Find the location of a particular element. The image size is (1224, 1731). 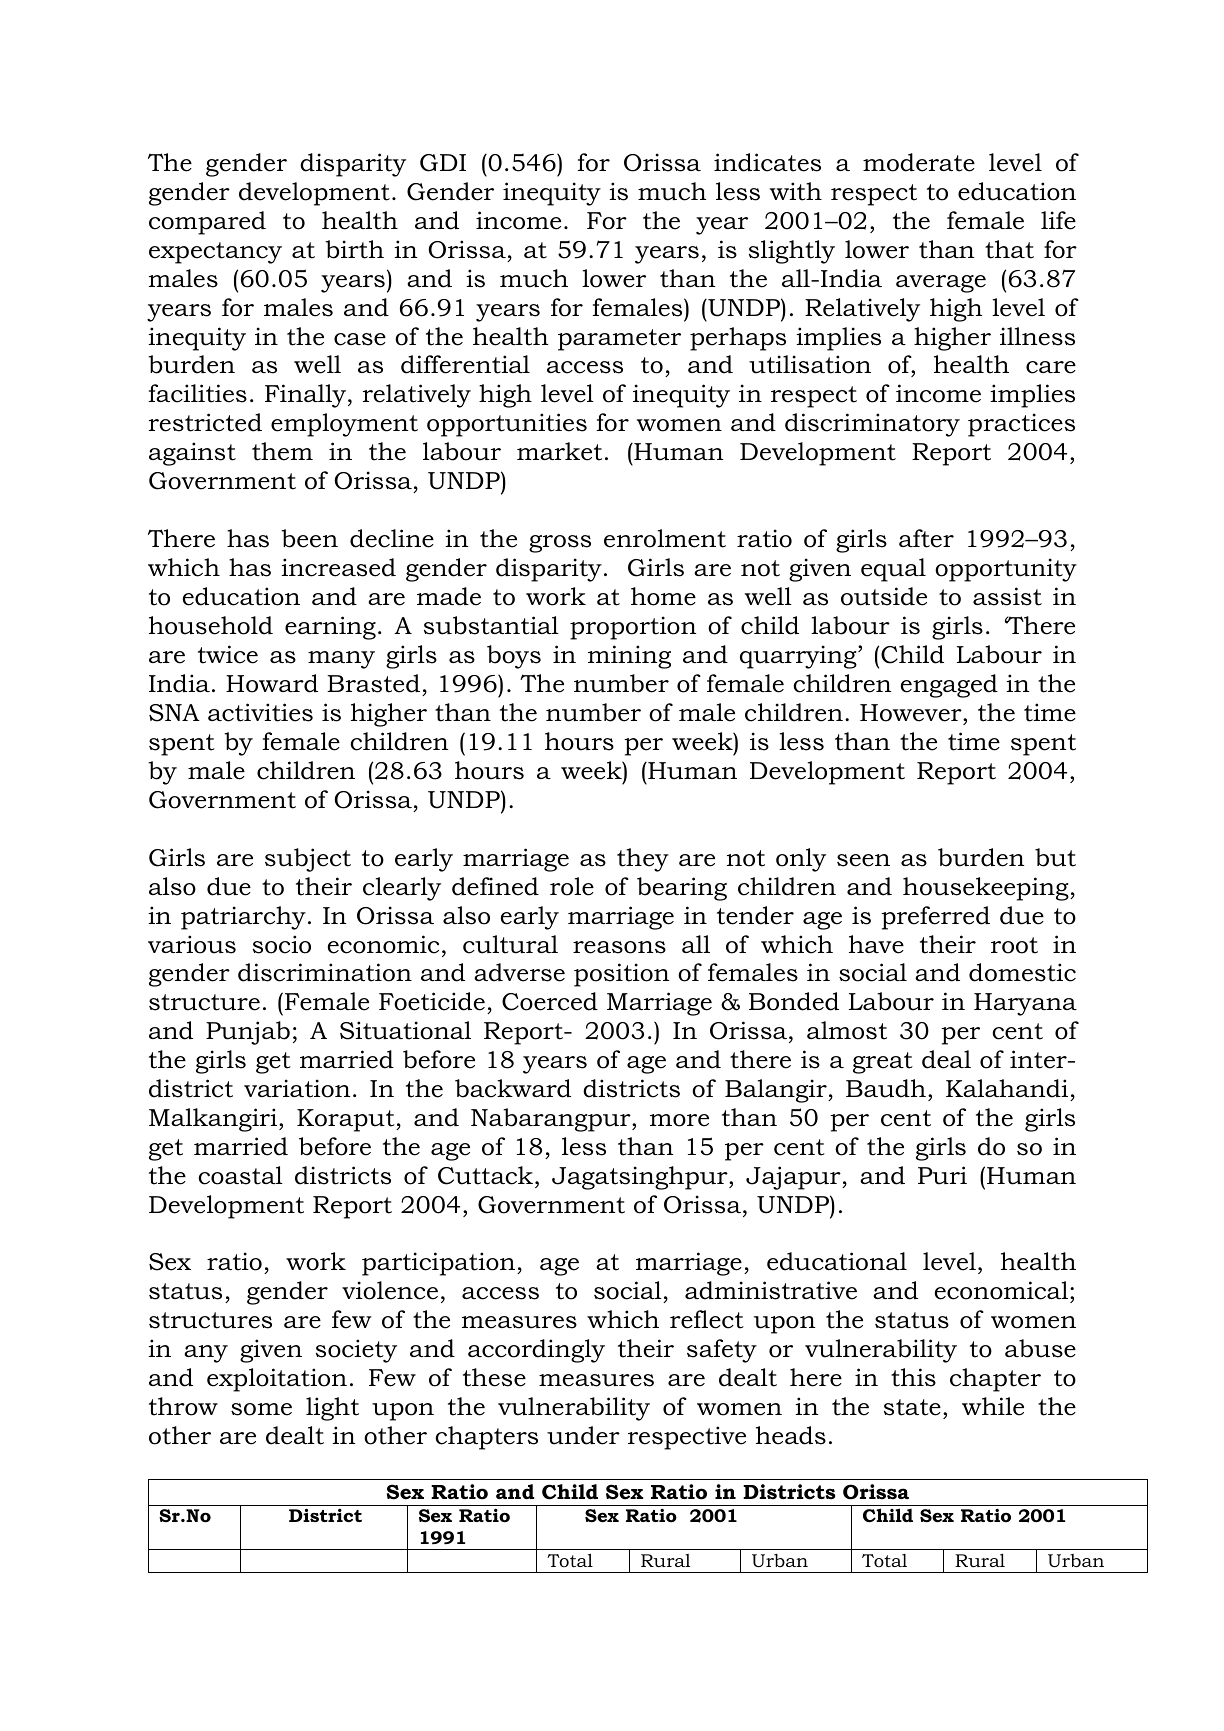

exploitation is located at coordinates (277, 1380).
